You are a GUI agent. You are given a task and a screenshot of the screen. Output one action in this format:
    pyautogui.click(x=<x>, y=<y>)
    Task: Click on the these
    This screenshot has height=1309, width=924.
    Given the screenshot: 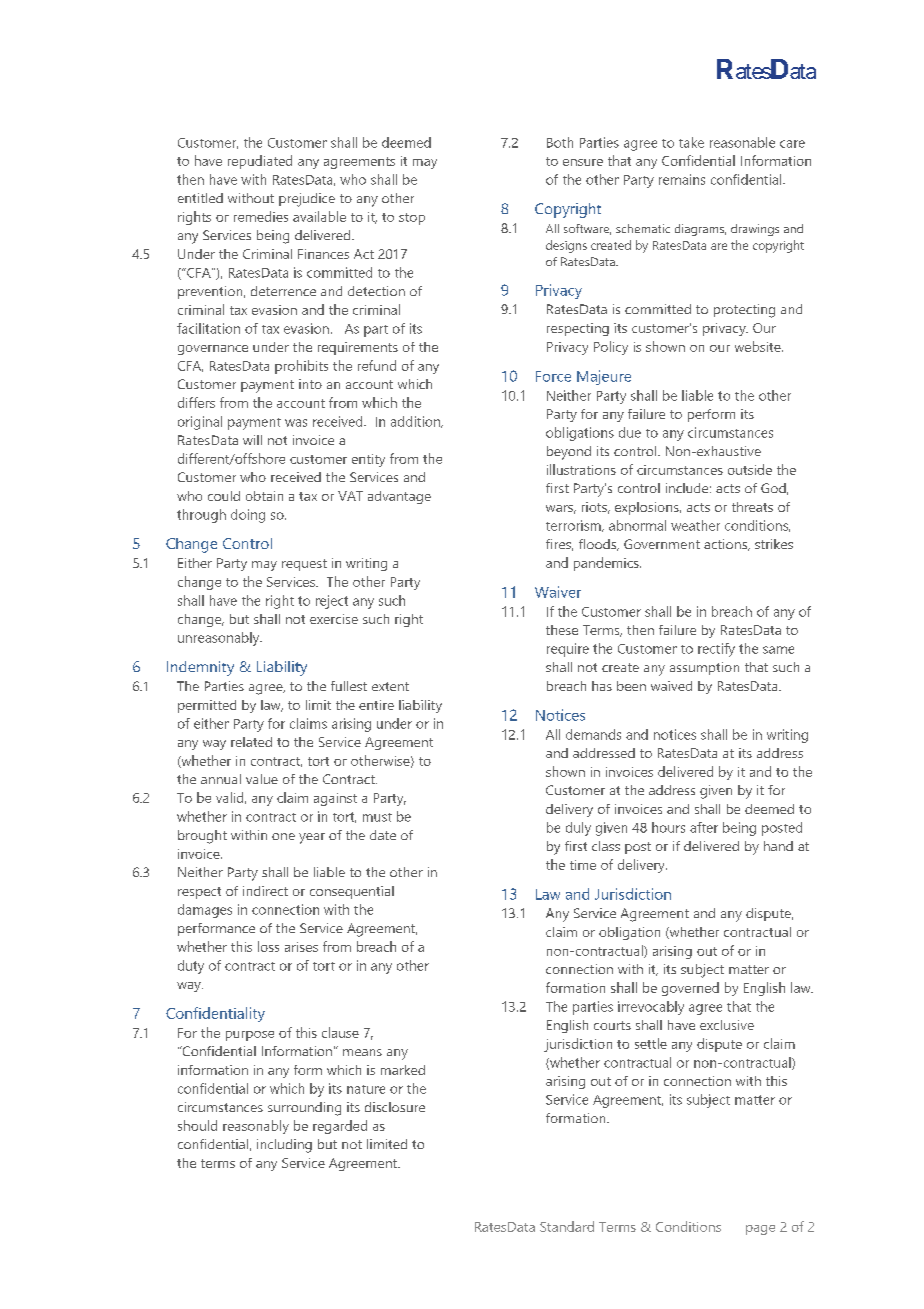 What is the action you would take?
    pyautogui.click(x=562, y=630)
